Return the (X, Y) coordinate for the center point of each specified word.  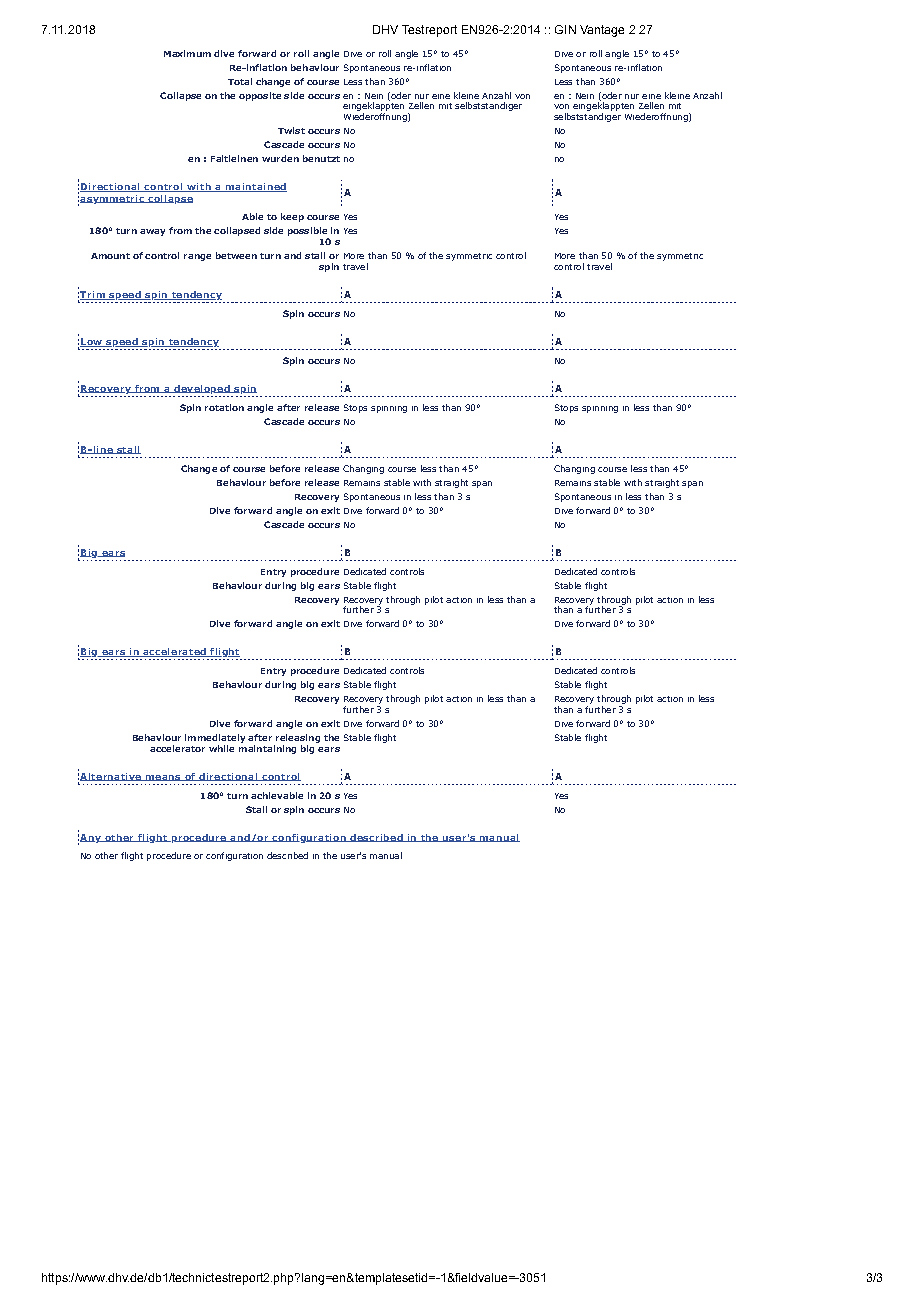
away (152, 232)
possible (308, 233)
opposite (260, 96)
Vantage (602, 31)
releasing (298, 738)
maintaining (267, 748)
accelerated (174, 652)
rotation (224, 407)
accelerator (177, 748)
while (221, 748)
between (236, 255)
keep (292, 217)
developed (202, 389)
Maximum (187, 53)
